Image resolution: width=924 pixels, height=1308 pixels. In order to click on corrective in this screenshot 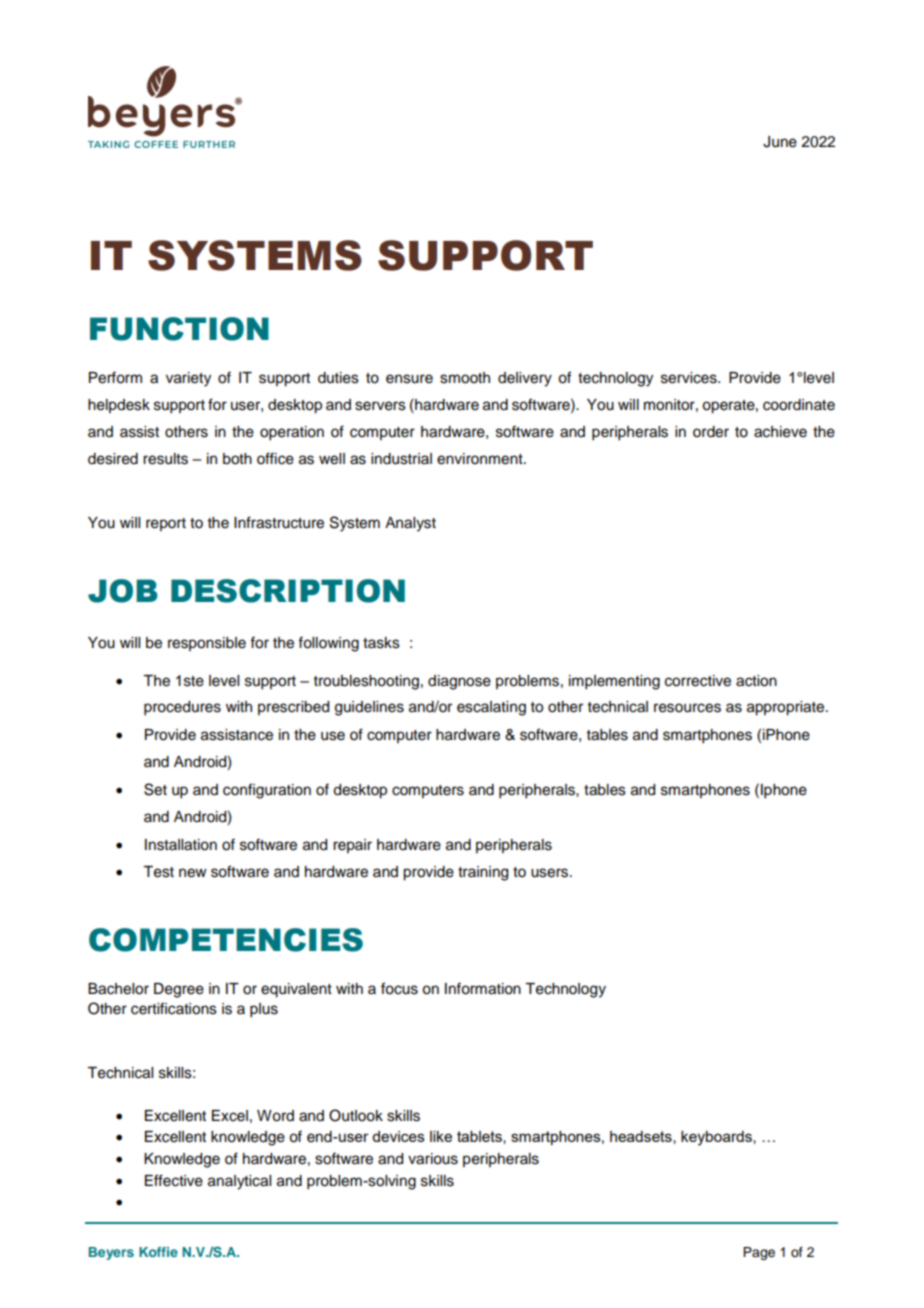, I will do `click(698, 681)`.
